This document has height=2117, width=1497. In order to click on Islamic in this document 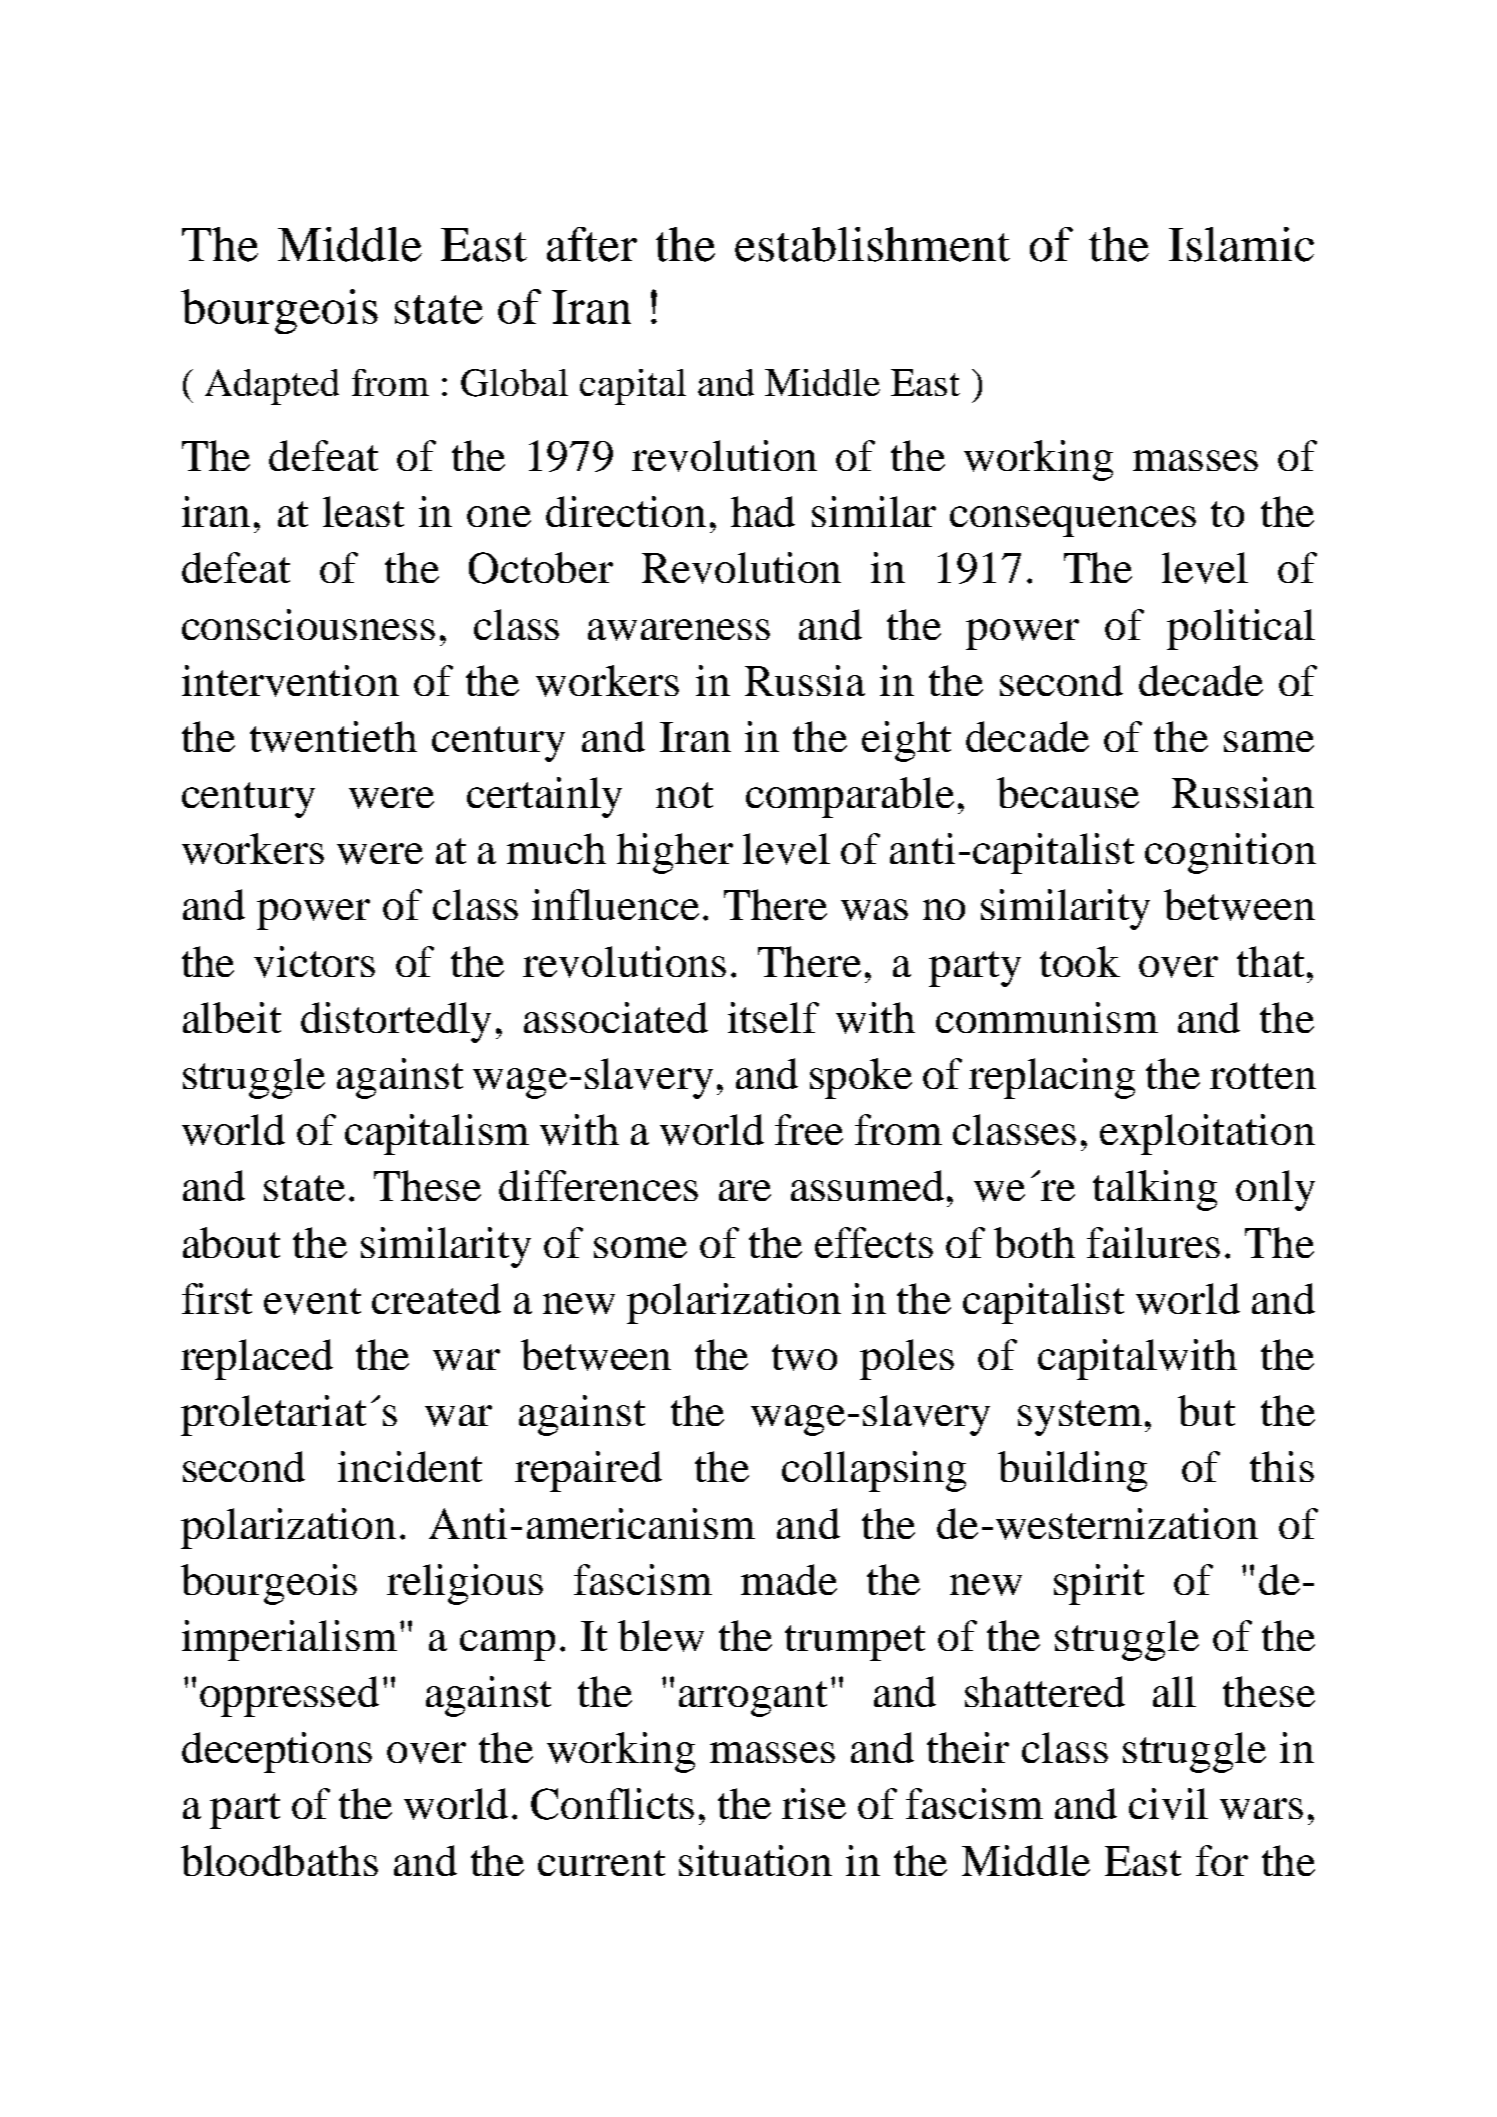, I will do `click(1241, 244)`.
